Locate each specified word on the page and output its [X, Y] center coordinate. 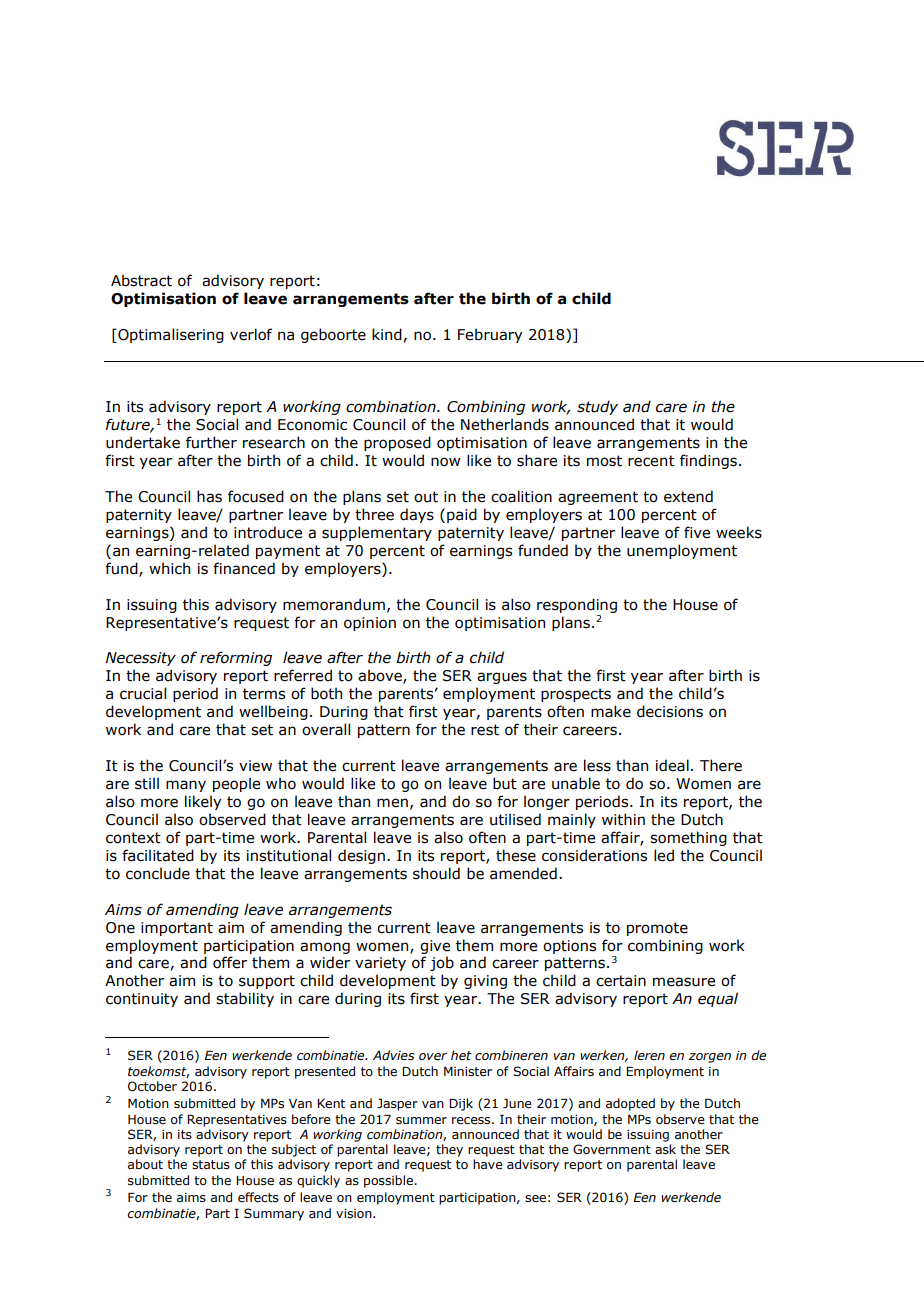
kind [387, 334]
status [211, 1165]
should [436, 873]
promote [657, 929]
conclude [158, 873]
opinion [370, 624]
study [597, 407]
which [169, 568]
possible [389, 1181]
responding [577, 605]
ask [665, 1149]
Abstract [141, 280]
